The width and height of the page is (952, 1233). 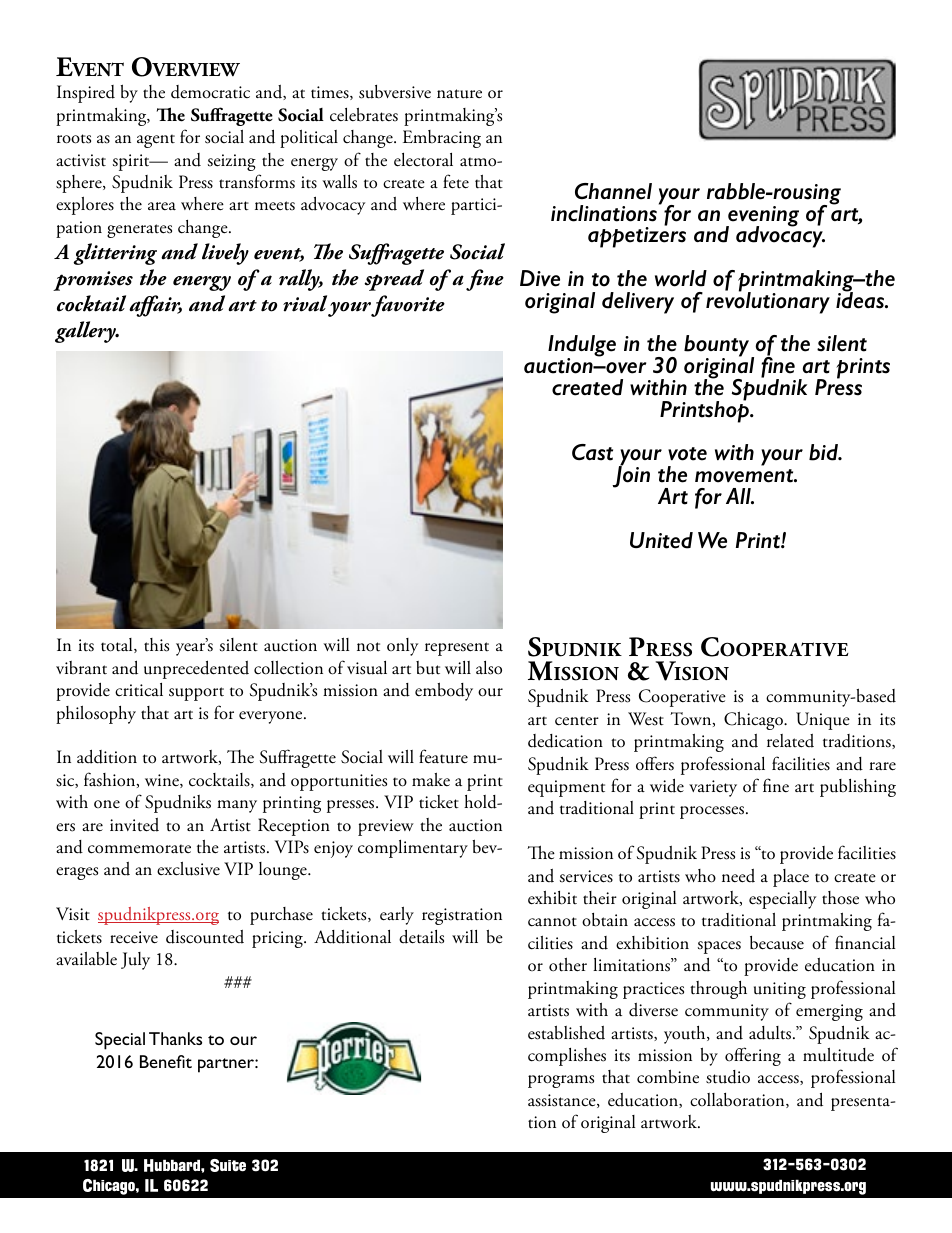 What do you see at coordinates (791, 878) in the page?
I see `place` at bounding box center [791, 878].
